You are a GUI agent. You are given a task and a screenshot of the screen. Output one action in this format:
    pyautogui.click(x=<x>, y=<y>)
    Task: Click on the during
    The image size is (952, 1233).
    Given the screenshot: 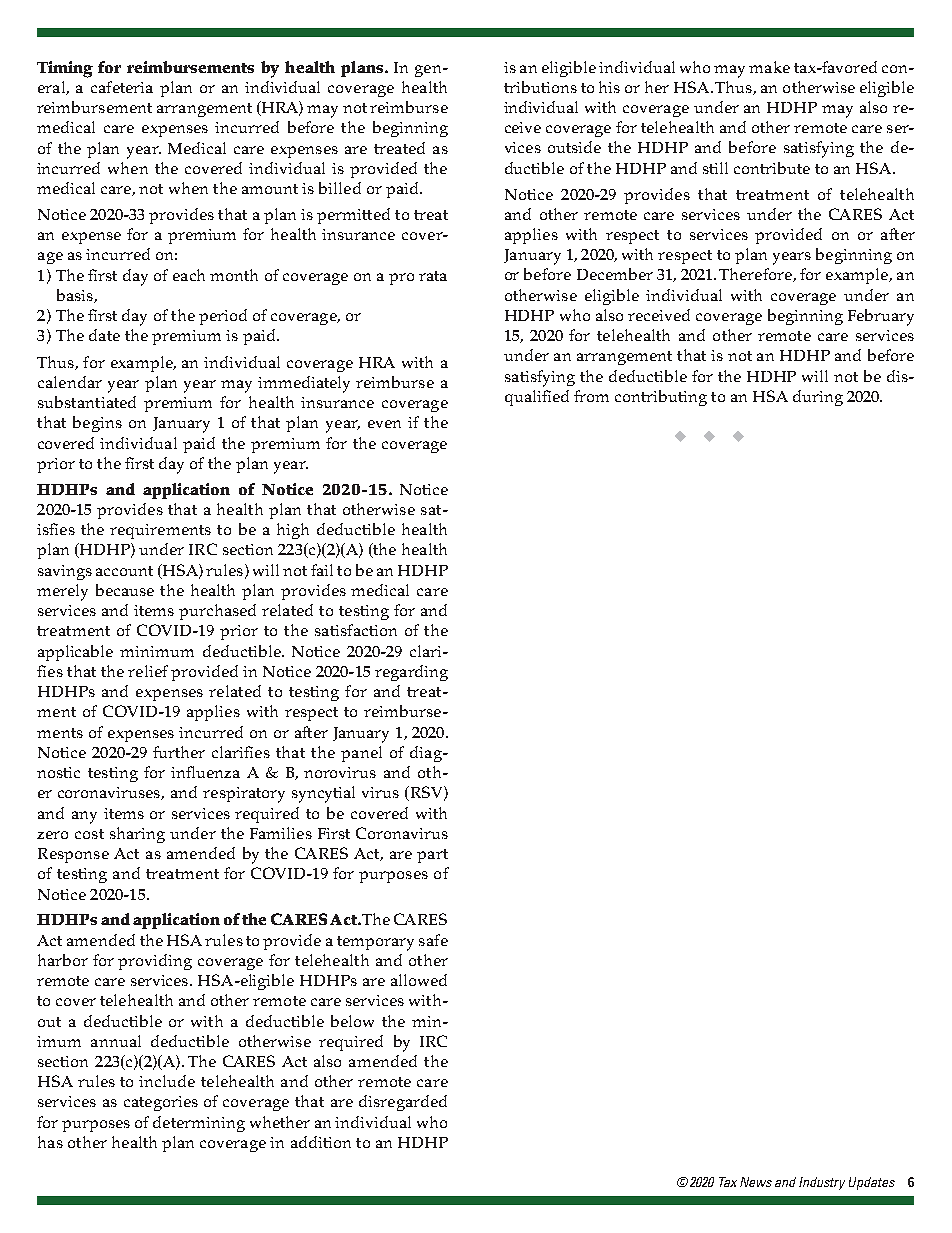 What is the action you would take?
    pyautogui.click(x=818, y=398)
